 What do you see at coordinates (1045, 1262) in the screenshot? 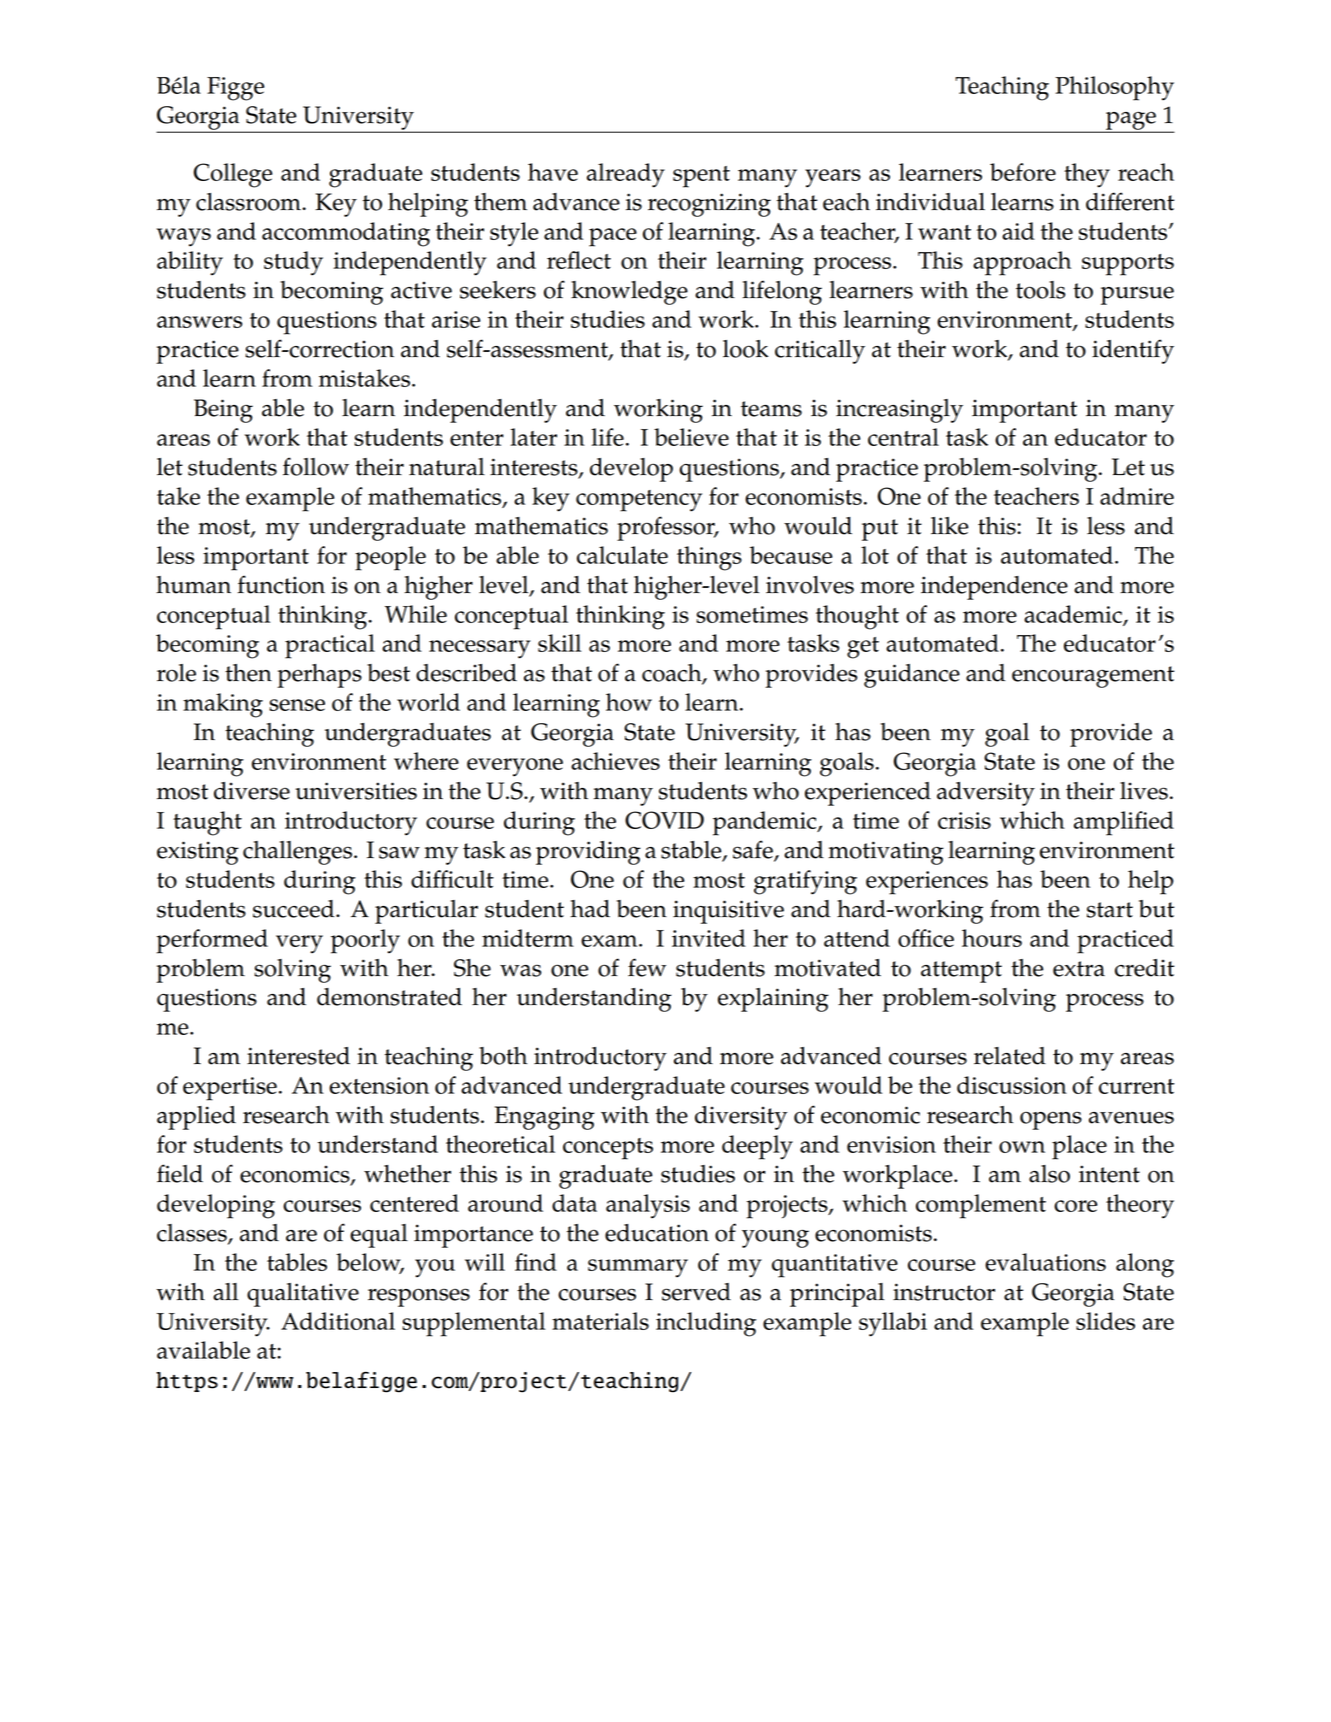
I see `evaluations` at bounding box center [1045, 1262].
